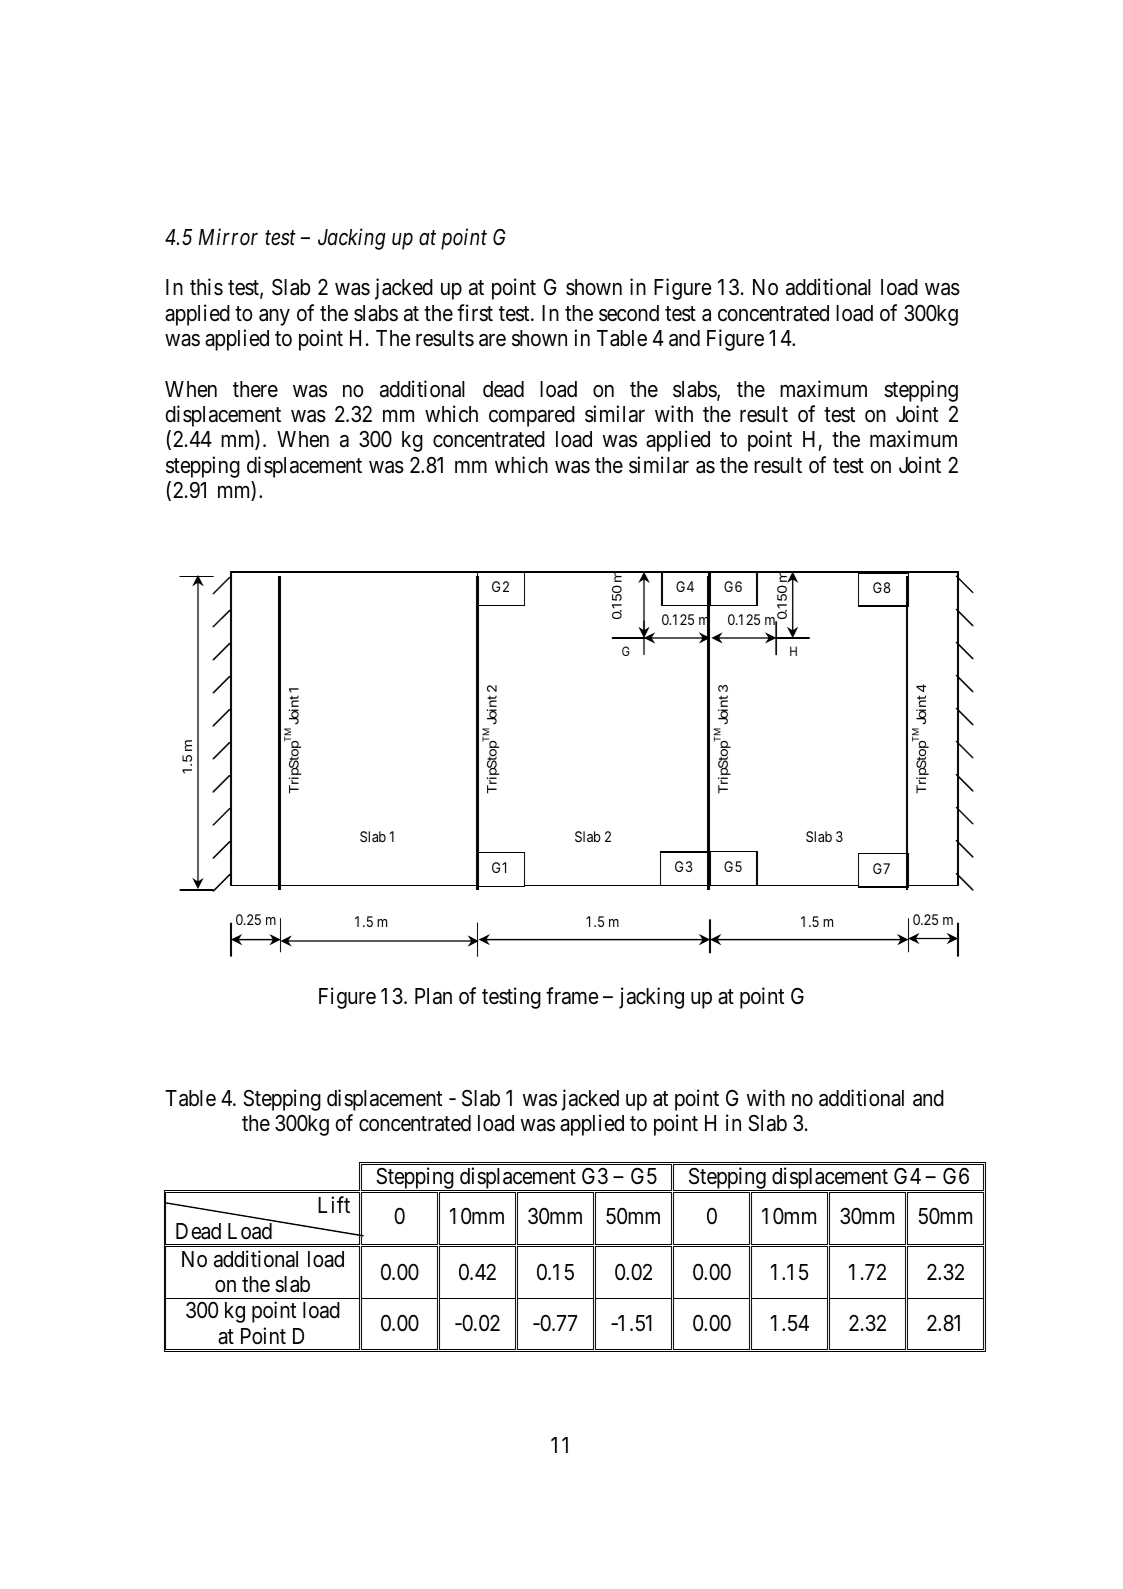 The width and height of the image is (1123, 1589). Describe the element at coordinates (475, 313) in the image. I see `first` at that location.
